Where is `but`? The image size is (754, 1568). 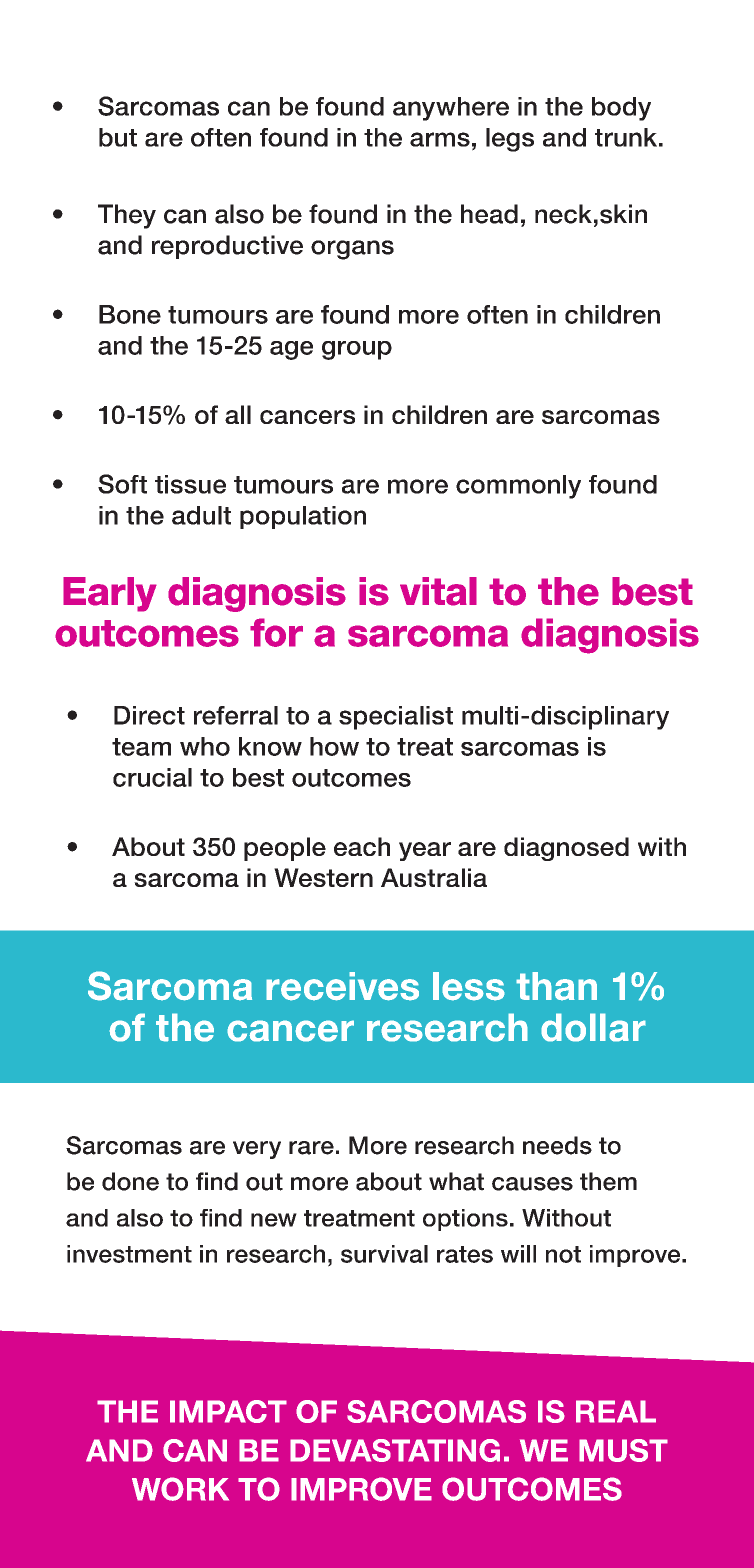
but is located at coordinates (118, 137).
